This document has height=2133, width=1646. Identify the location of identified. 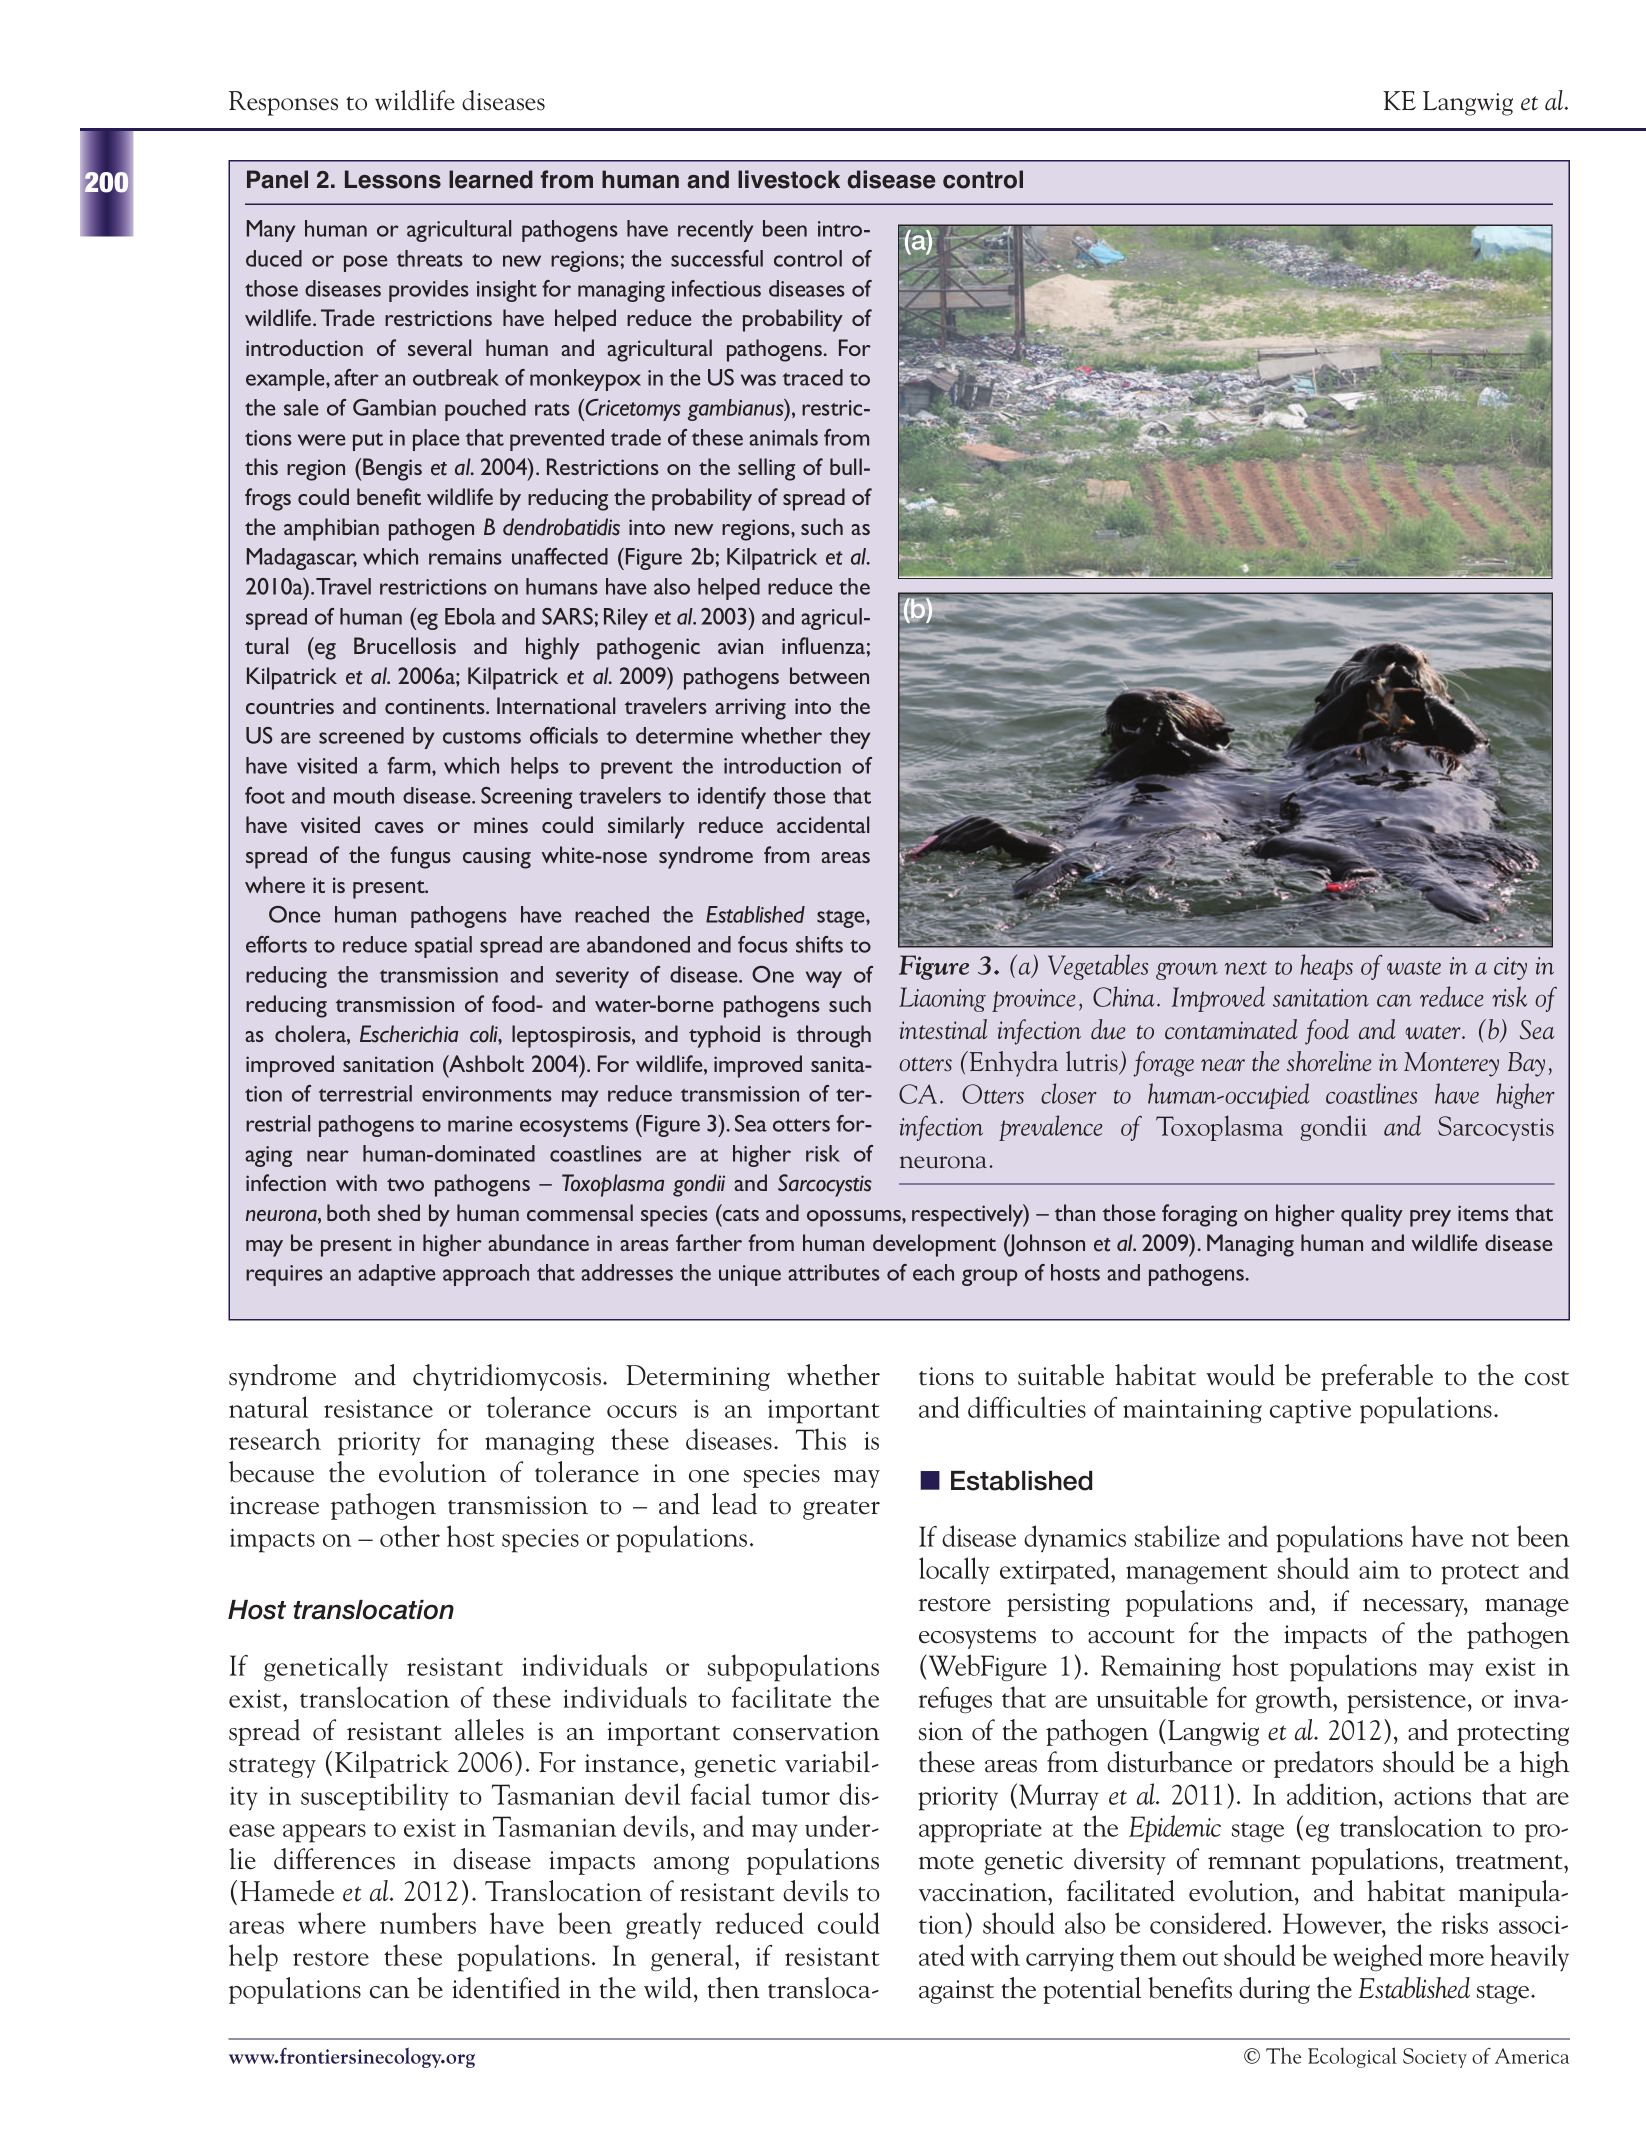
(506, 1988).
